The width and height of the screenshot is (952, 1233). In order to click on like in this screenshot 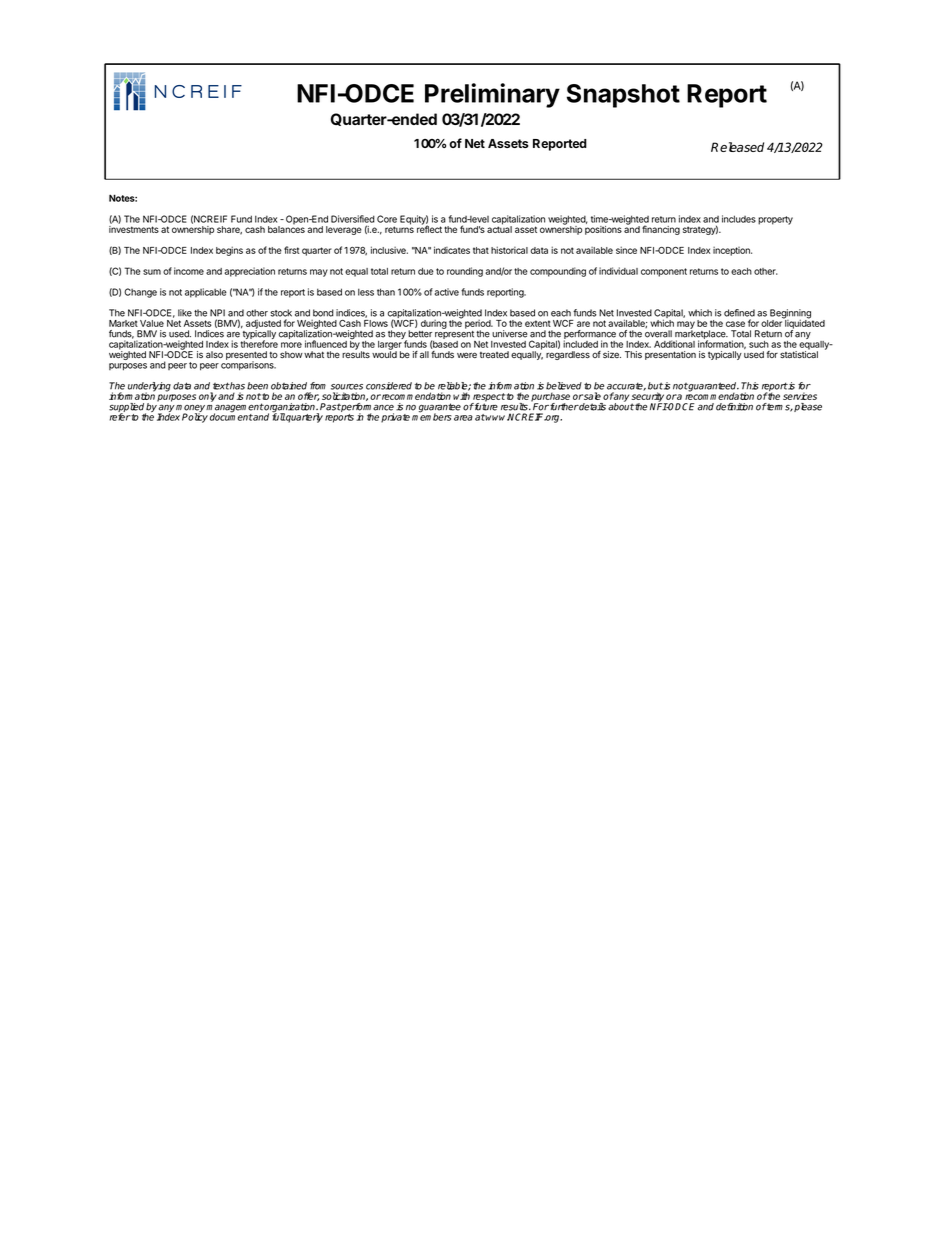, I will do `click(185, 313)`.
